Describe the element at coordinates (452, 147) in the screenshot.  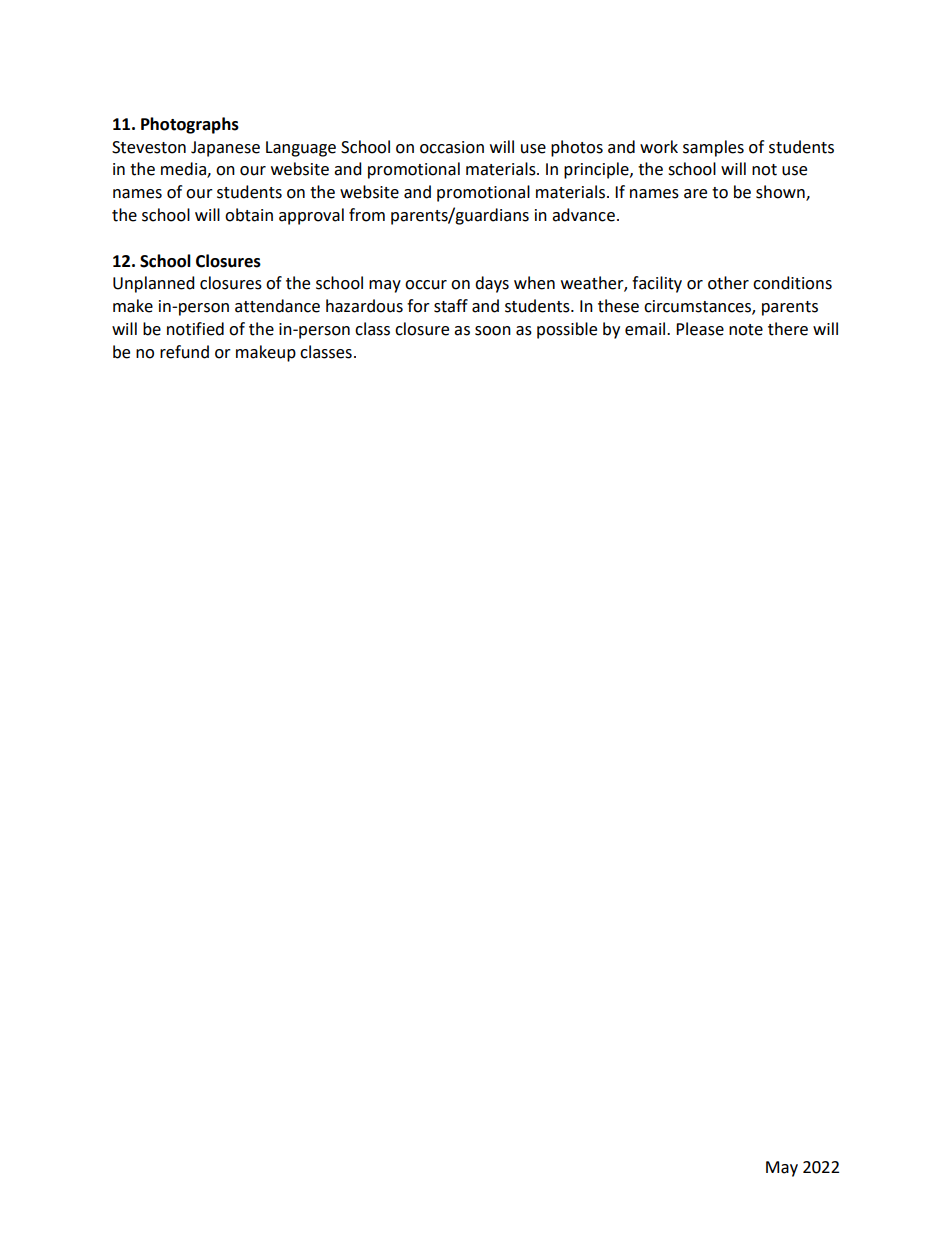
I see `occasion` at that location.
